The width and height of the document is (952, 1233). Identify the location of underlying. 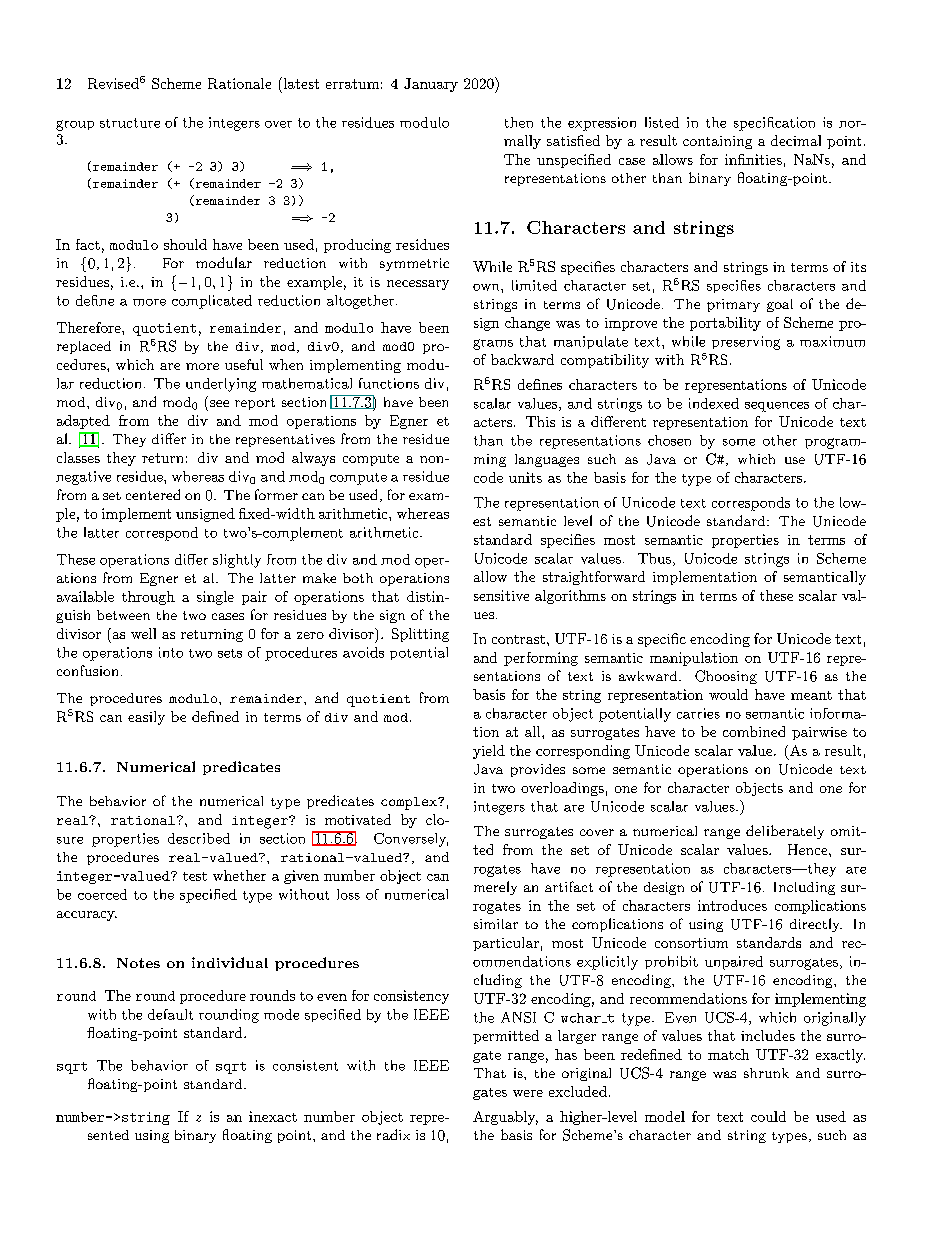
(221, 385).
